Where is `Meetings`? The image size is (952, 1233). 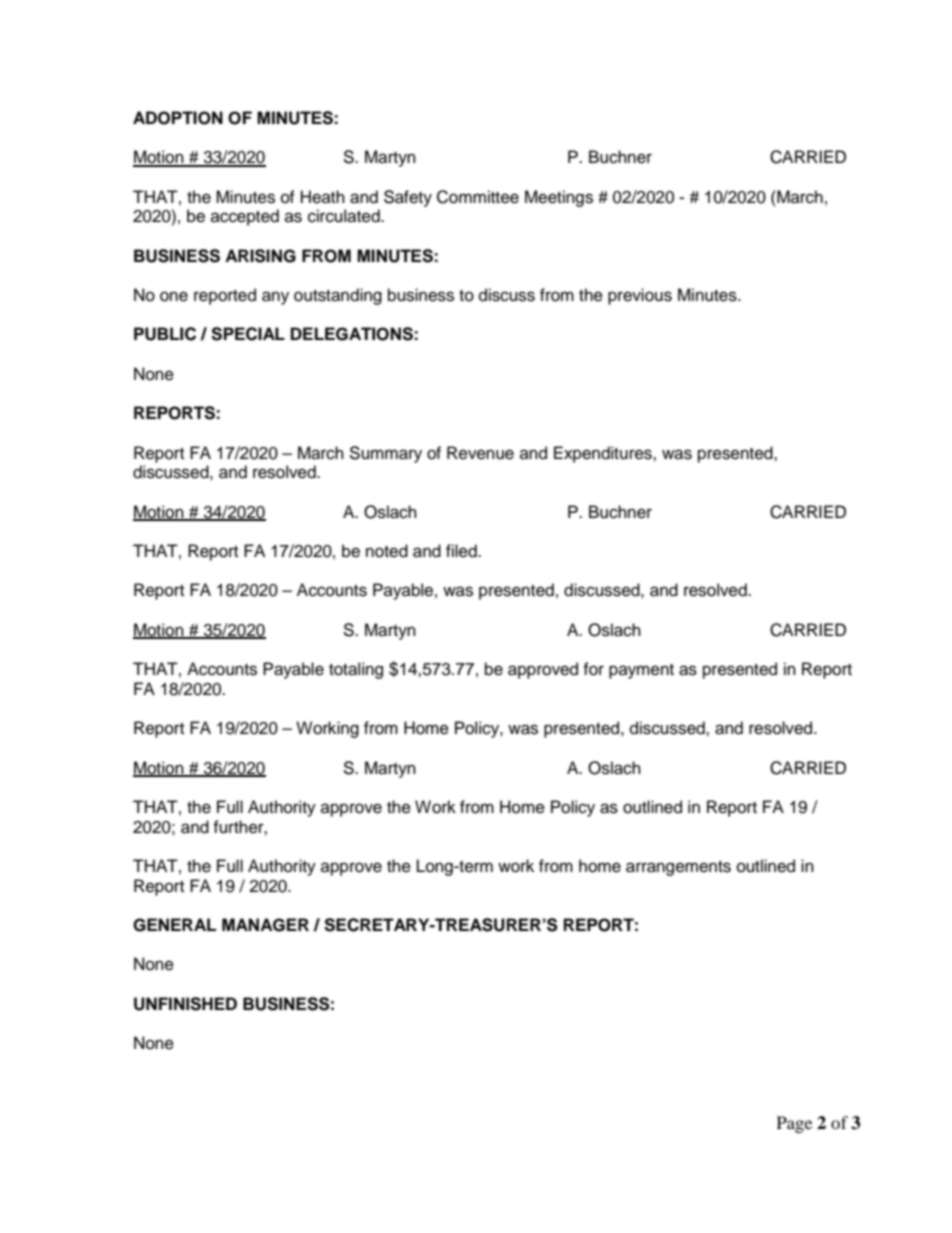 Meetings is located at coordinates (559, 198).
